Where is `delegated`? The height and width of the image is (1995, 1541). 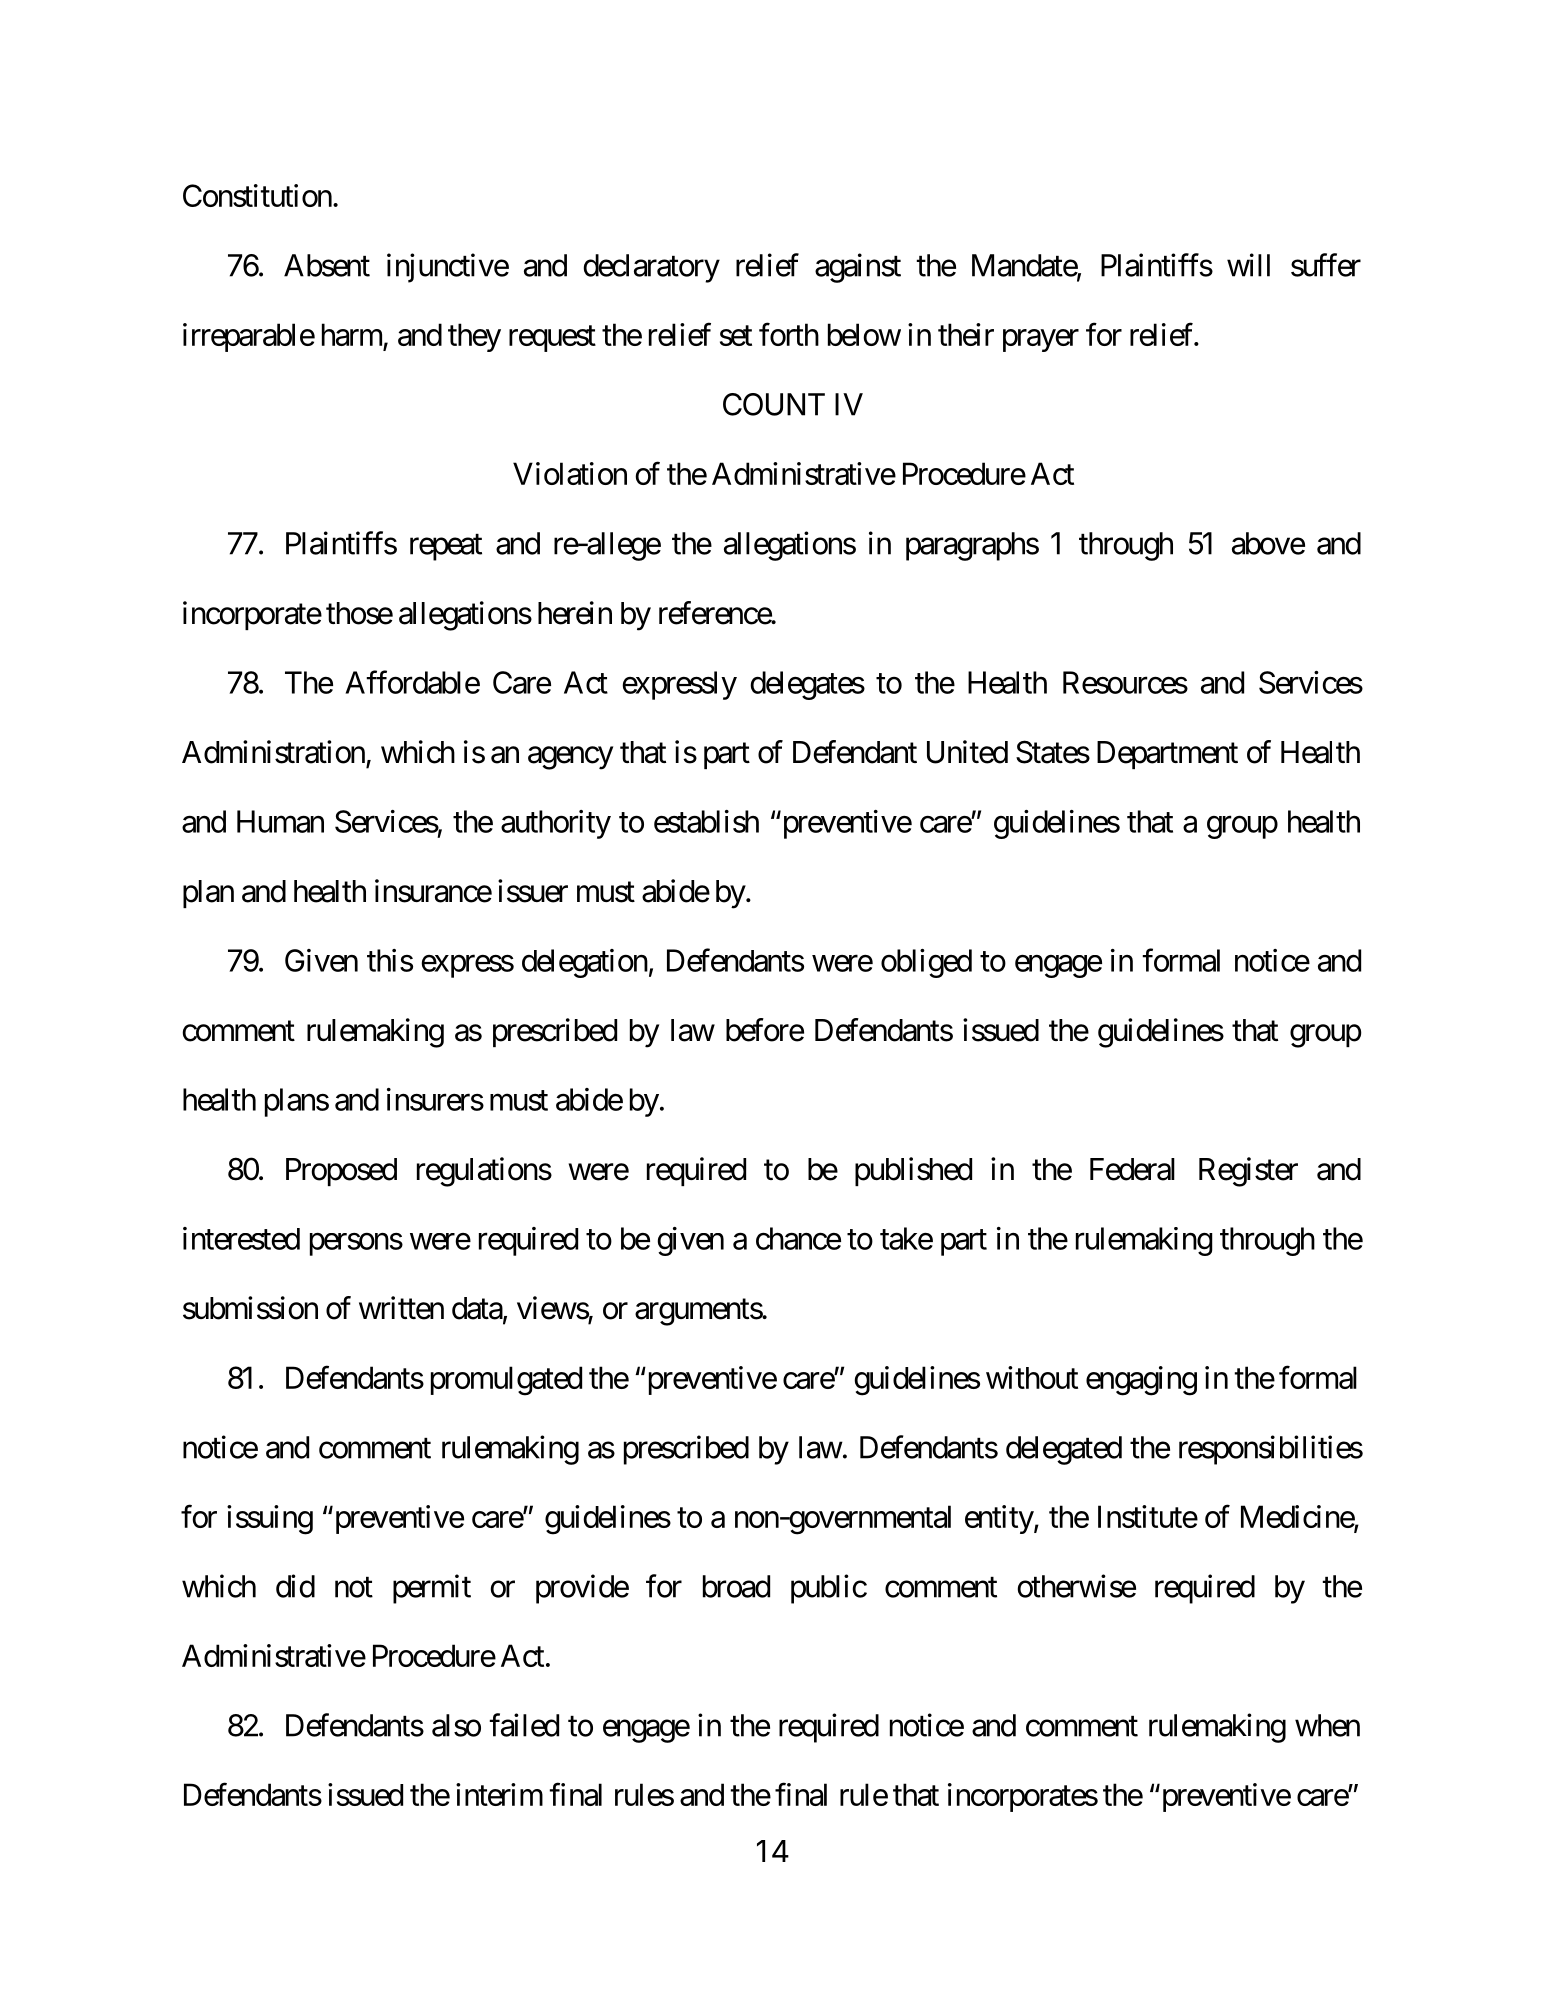 delegated is located at coordinates (1064, 1450).
